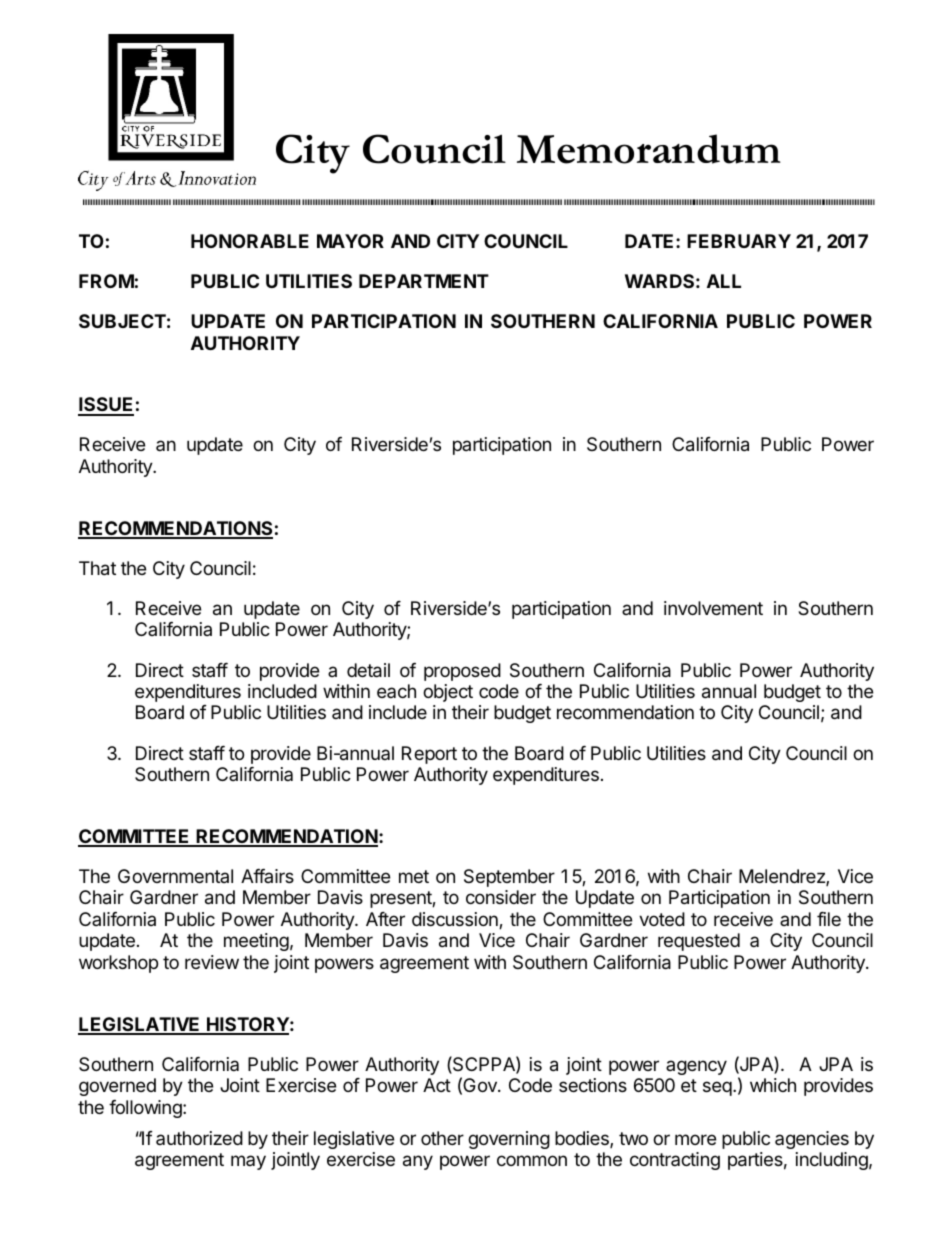 The width and height of the document is (952, 1233). What do you see at coordinates (695, 1139) in the document?
I see `more` at bounding box center [695, 1139].
